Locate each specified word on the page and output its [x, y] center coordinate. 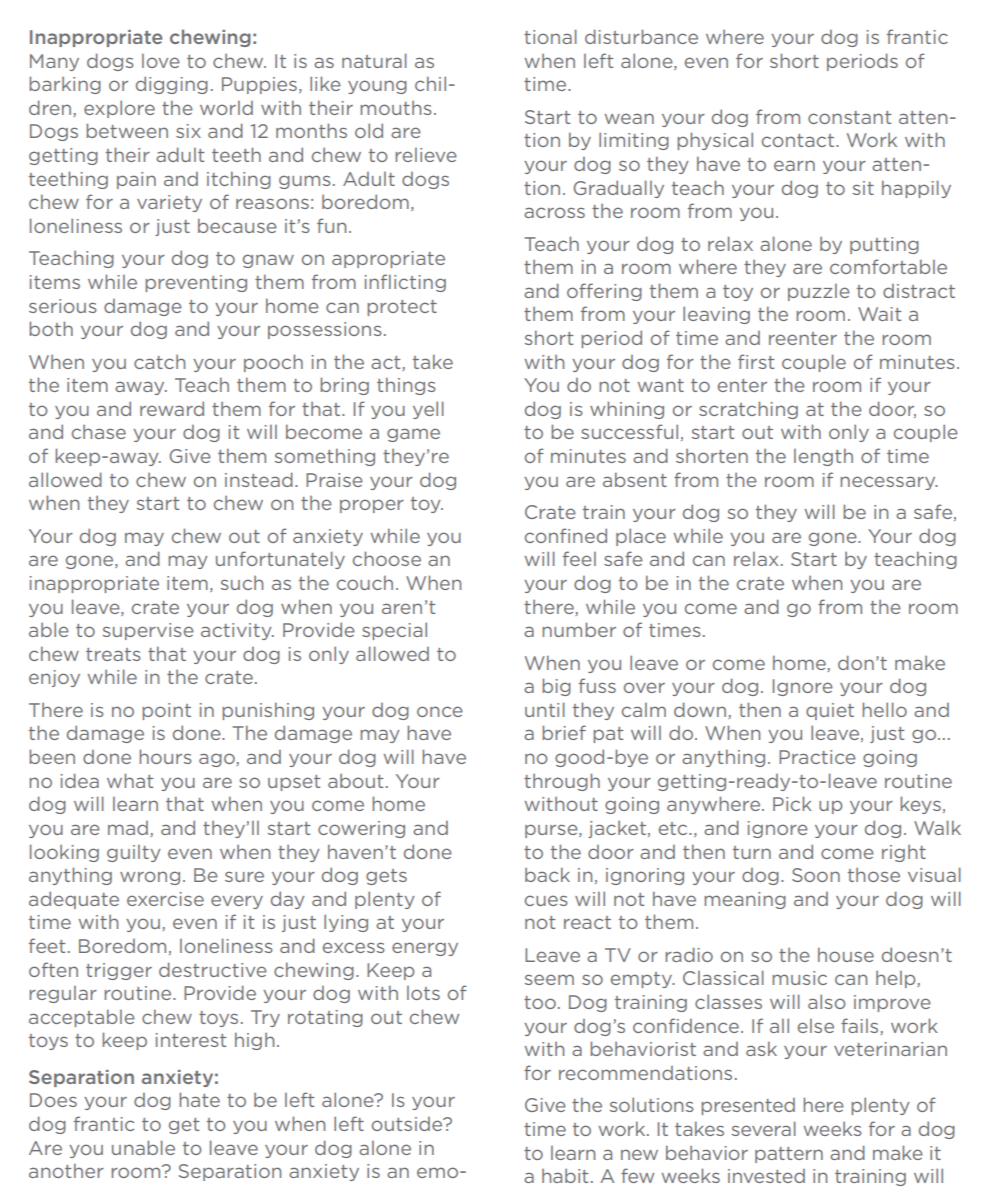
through [562, 782]
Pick [792, 803]
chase [99, 432]
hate [199, 1099]
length [823, 457]
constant [850, 117]
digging [172, 85]
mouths [396, 108]
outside [408, 1124]
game [413, 435]
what [130, 780]
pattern [789, 1155]
